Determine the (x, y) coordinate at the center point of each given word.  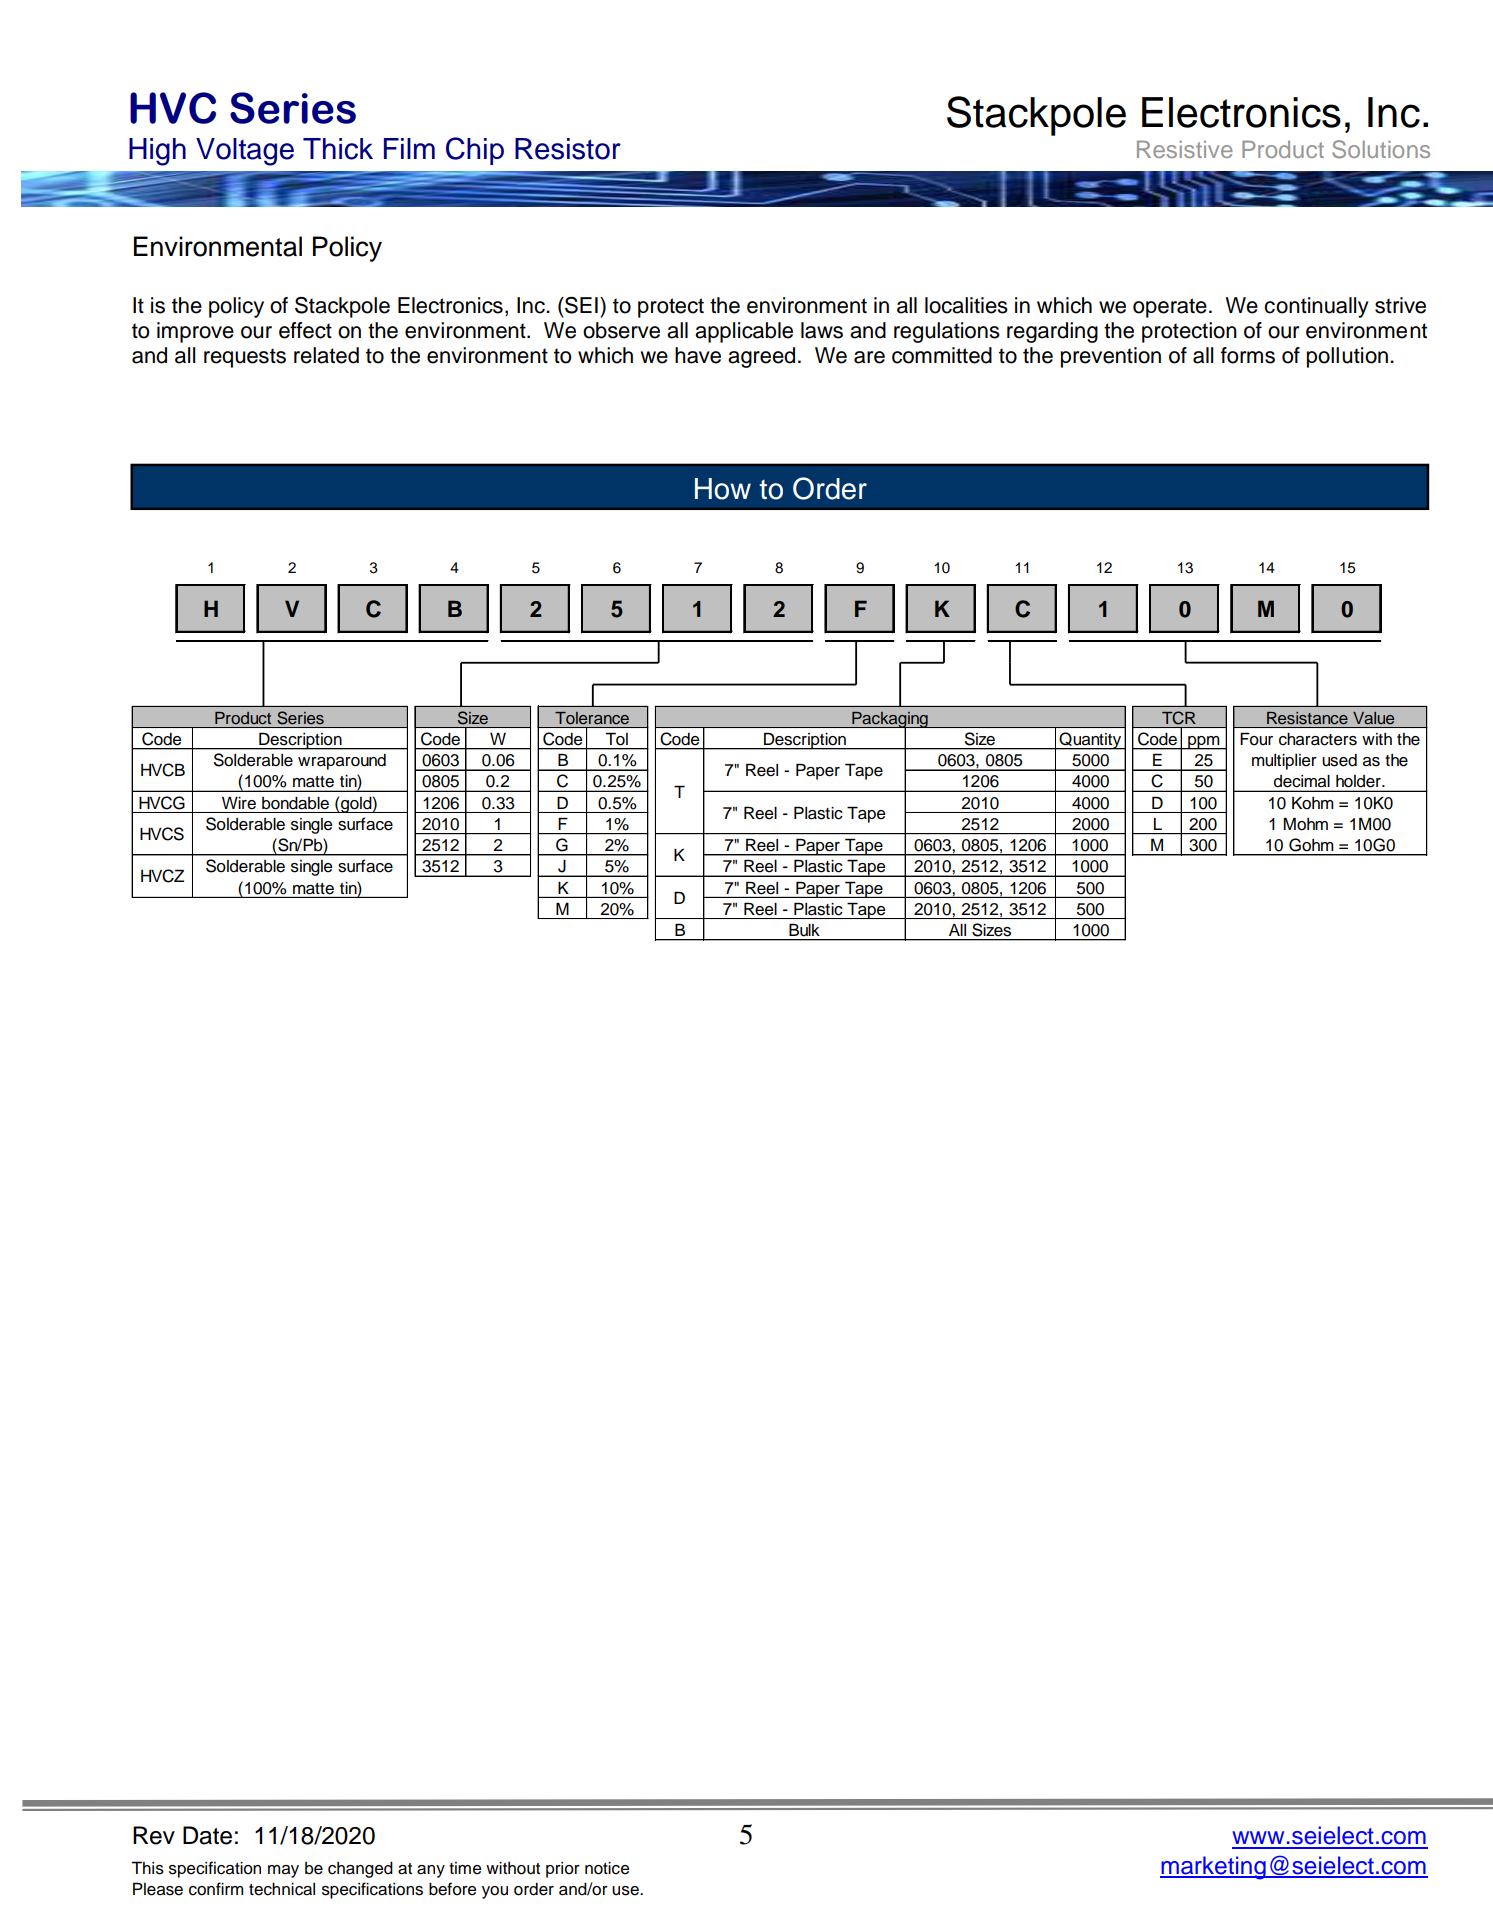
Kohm (1313, 803)
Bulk (804, 930)
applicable (744, 332)
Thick (338, 149)
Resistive (1185, 149)
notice (607, 1868)
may (283, 1871)
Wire (239, 803)
